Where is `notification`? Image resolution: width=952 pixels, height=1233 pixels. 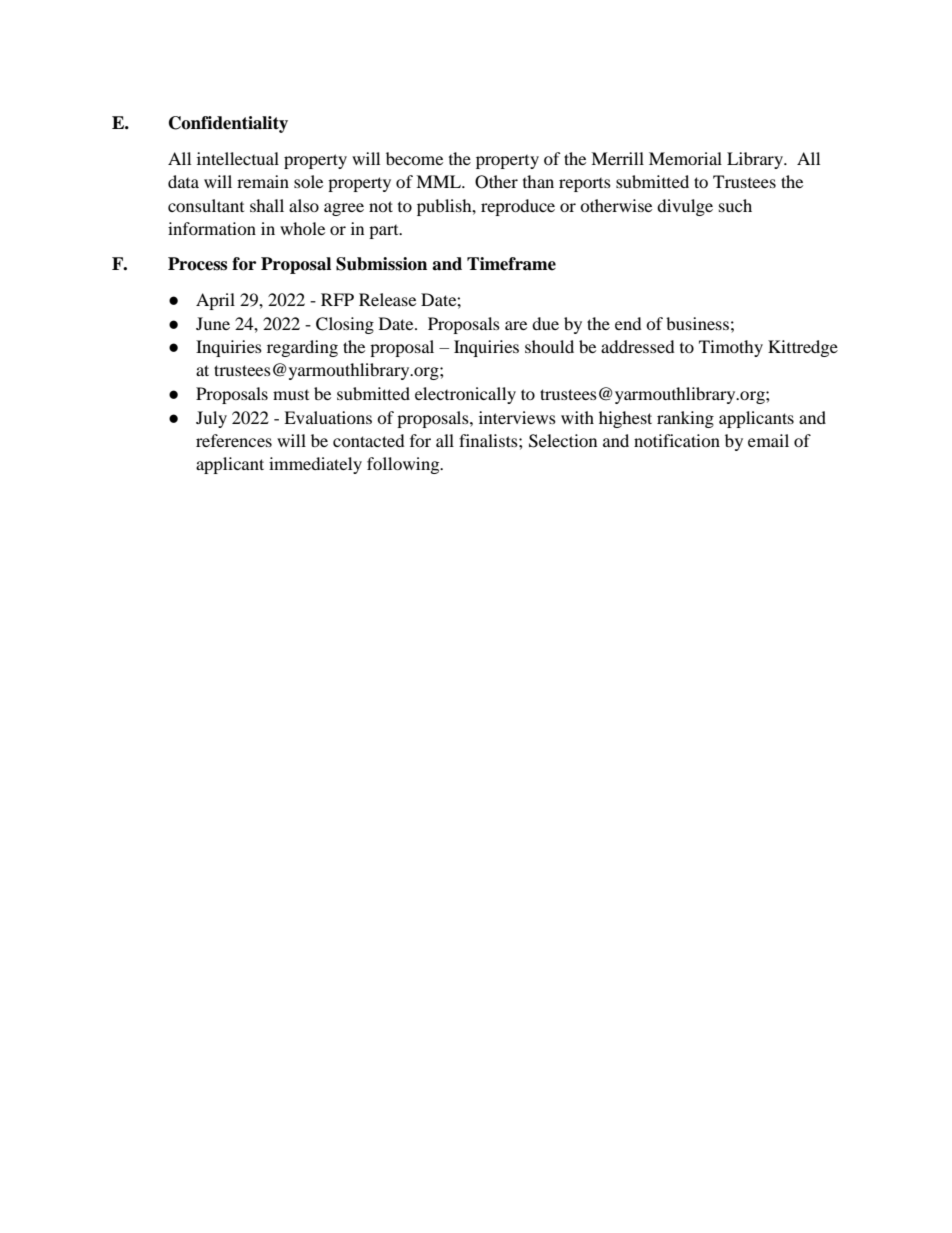
notification is located at coordinates (677, 440).
